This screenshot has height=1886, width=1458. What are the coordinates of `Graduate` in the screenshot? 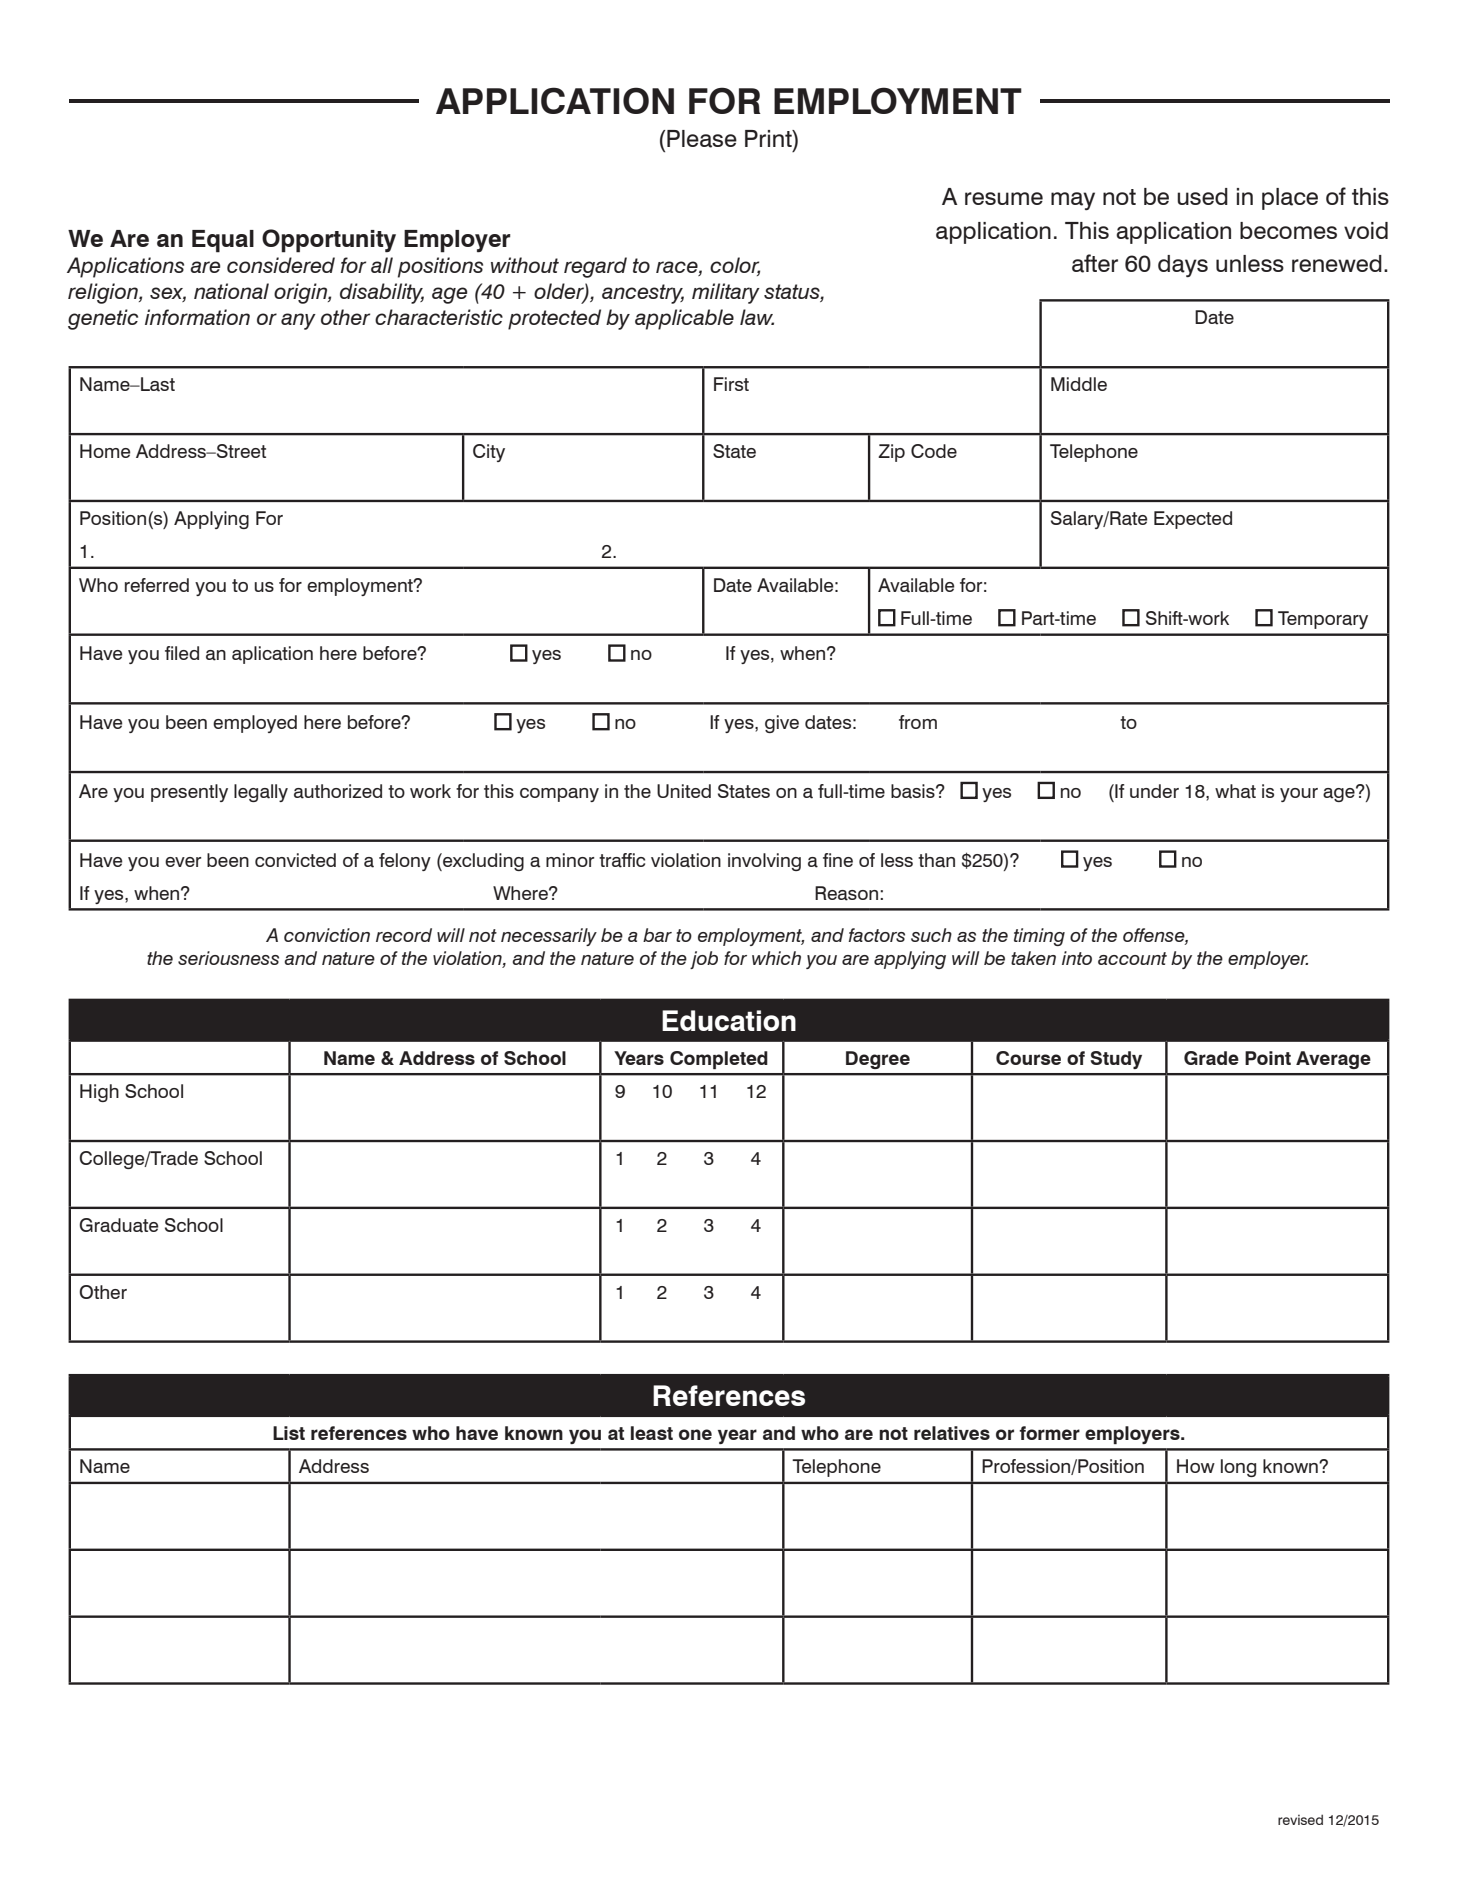 It's located at (118, 1225).
